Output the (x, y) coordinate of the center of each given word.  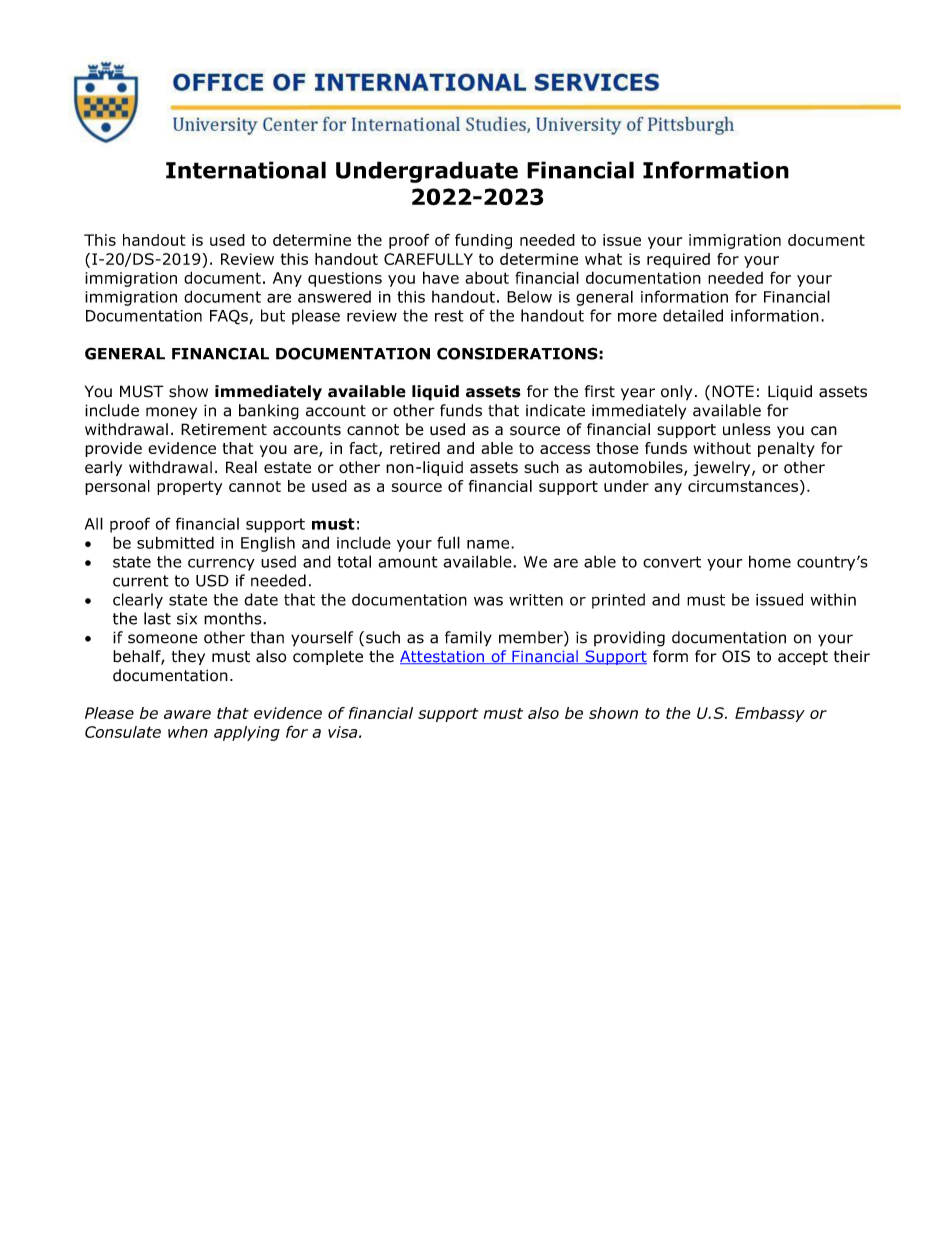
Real (241, 467)
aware (187, 714)
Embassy (770, 714)
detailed (693, 315)
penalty (786, 449)
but (273, 315)
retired (415, 448)
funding (483, 241)
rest (449, 316)
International (246, 170)
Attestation (443, 657)
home (770, 561)
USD (212, 580)
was (488, 601)
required (678, 260)
